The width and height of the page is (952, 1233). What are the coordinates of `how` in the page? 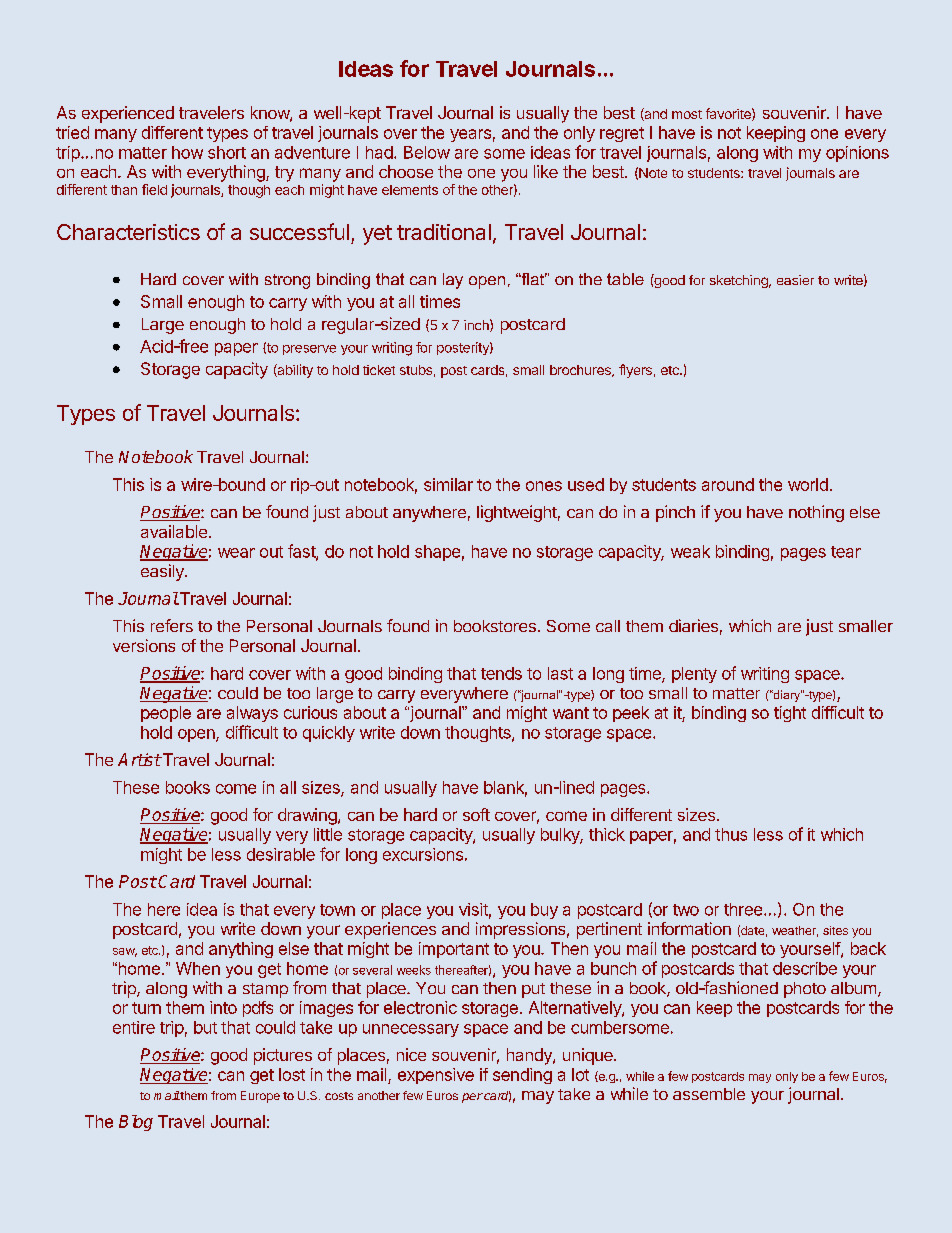 It's located at (187, 152).
